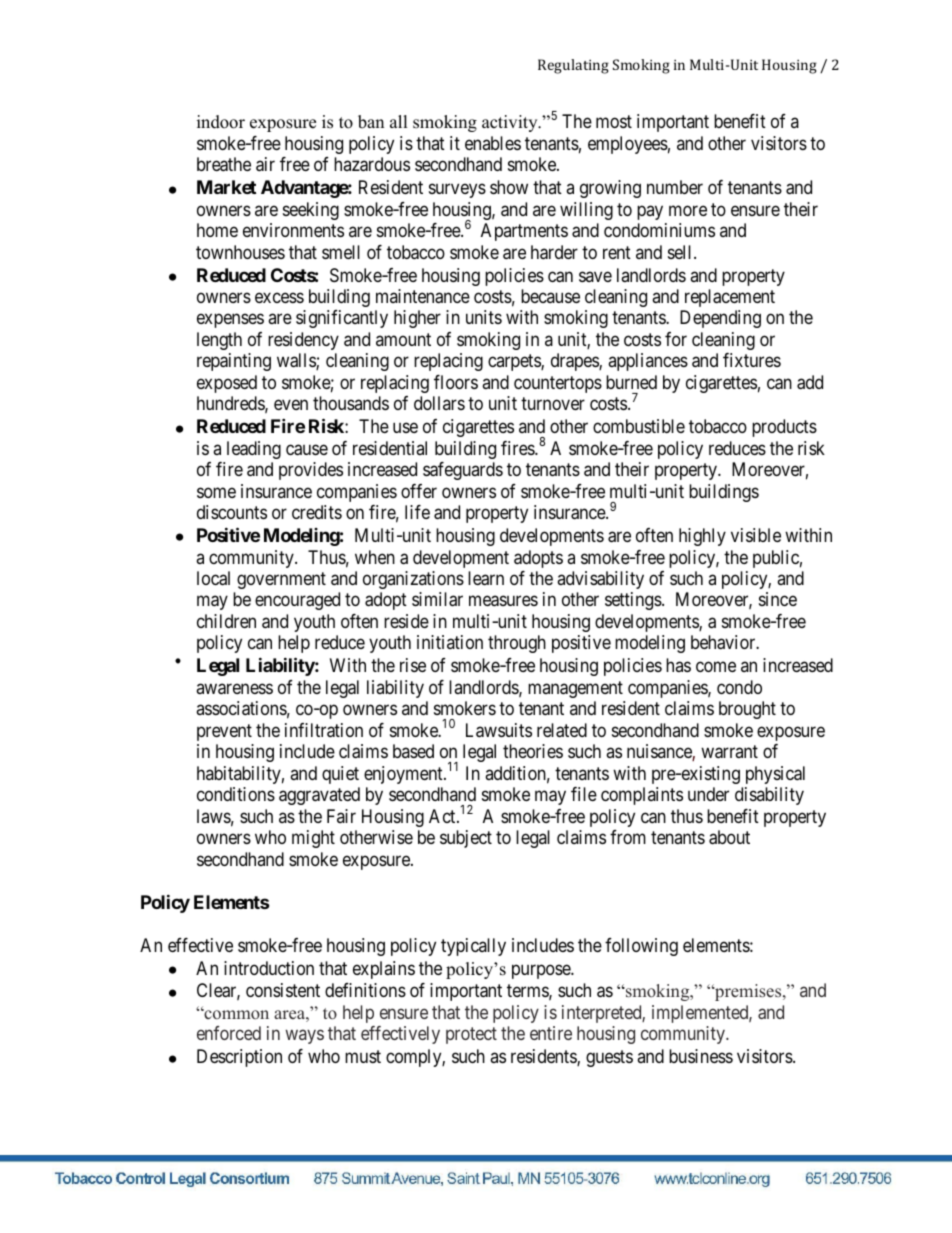 The height and width of the screenshot is (1233, 952). I want to click on indoor, so click(221, 122).
